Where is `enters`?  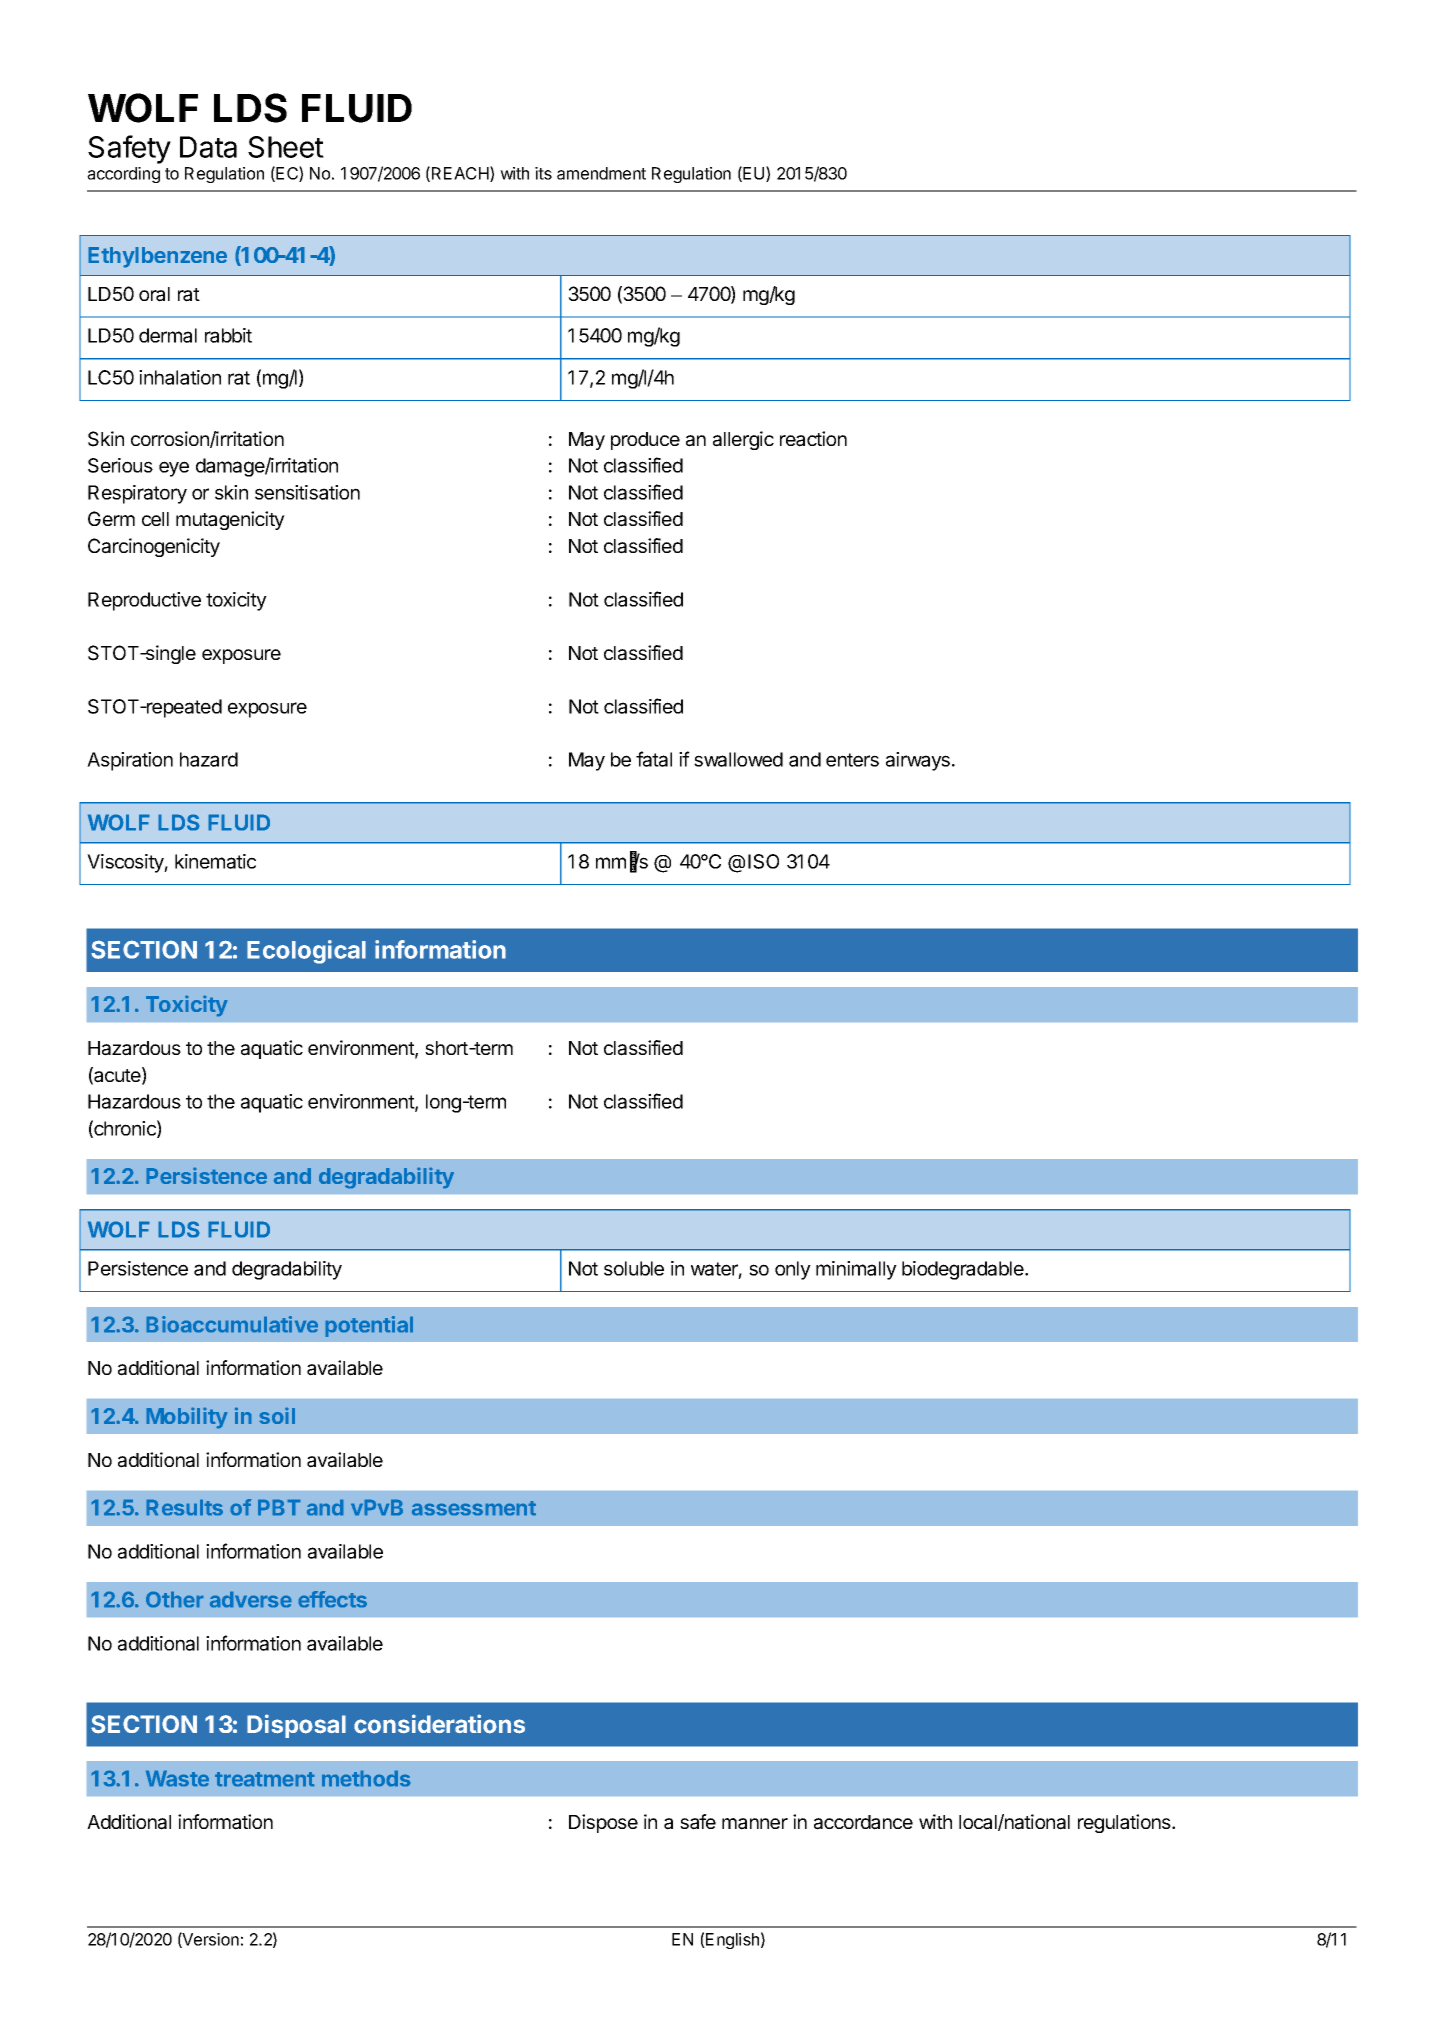
enters is located at coordinates (852, 760).
